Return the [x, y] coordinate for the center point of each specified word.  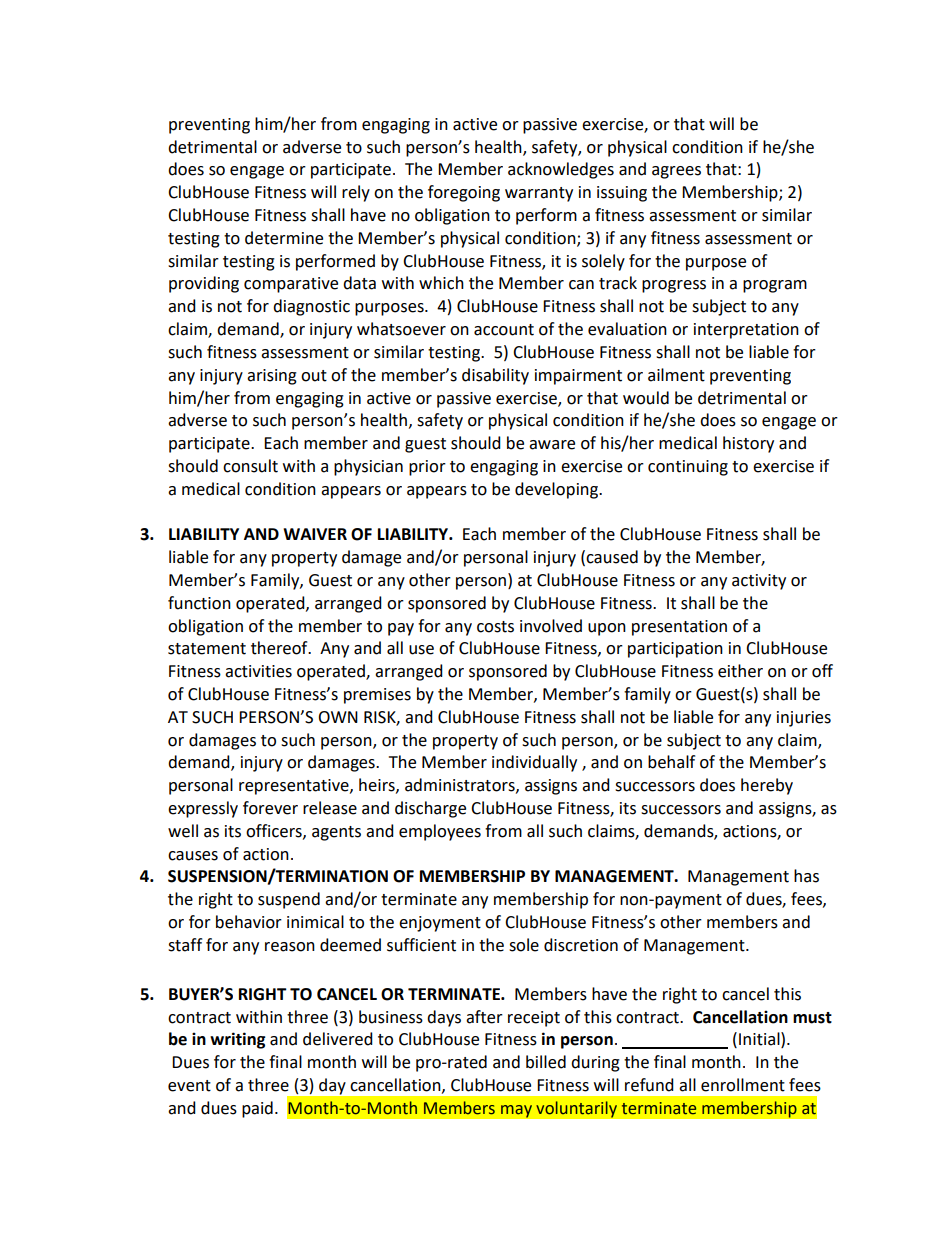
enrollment [743, 1085]
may [516, 1111]
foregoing [464, 193]
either [740, 671]
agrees [676, 172]
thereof [280, 648]
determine [284, 238]
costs [495, 627]
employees [440, 832]
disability [495, 376]
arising [272, 377]
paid [257, 1109]
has [806, 876]
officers [275, 831]
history [748, 444]
